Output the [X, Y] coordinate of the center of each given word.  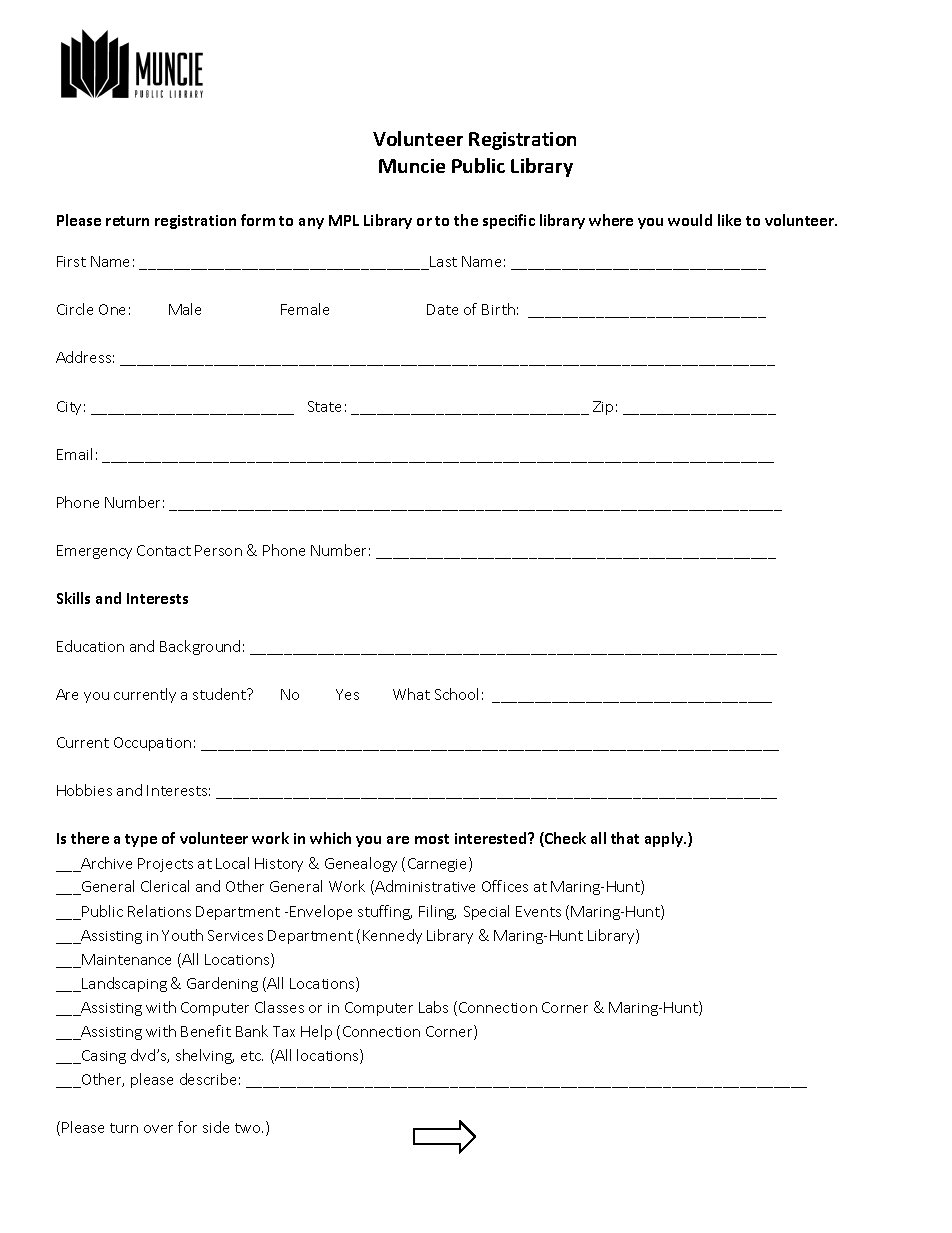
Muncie [412, 166]
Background [200, 647]
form [258, 220]
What [411, 694]
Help [316, 1032]
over [158, 1129]
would [690, 220]
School [456, 694]
